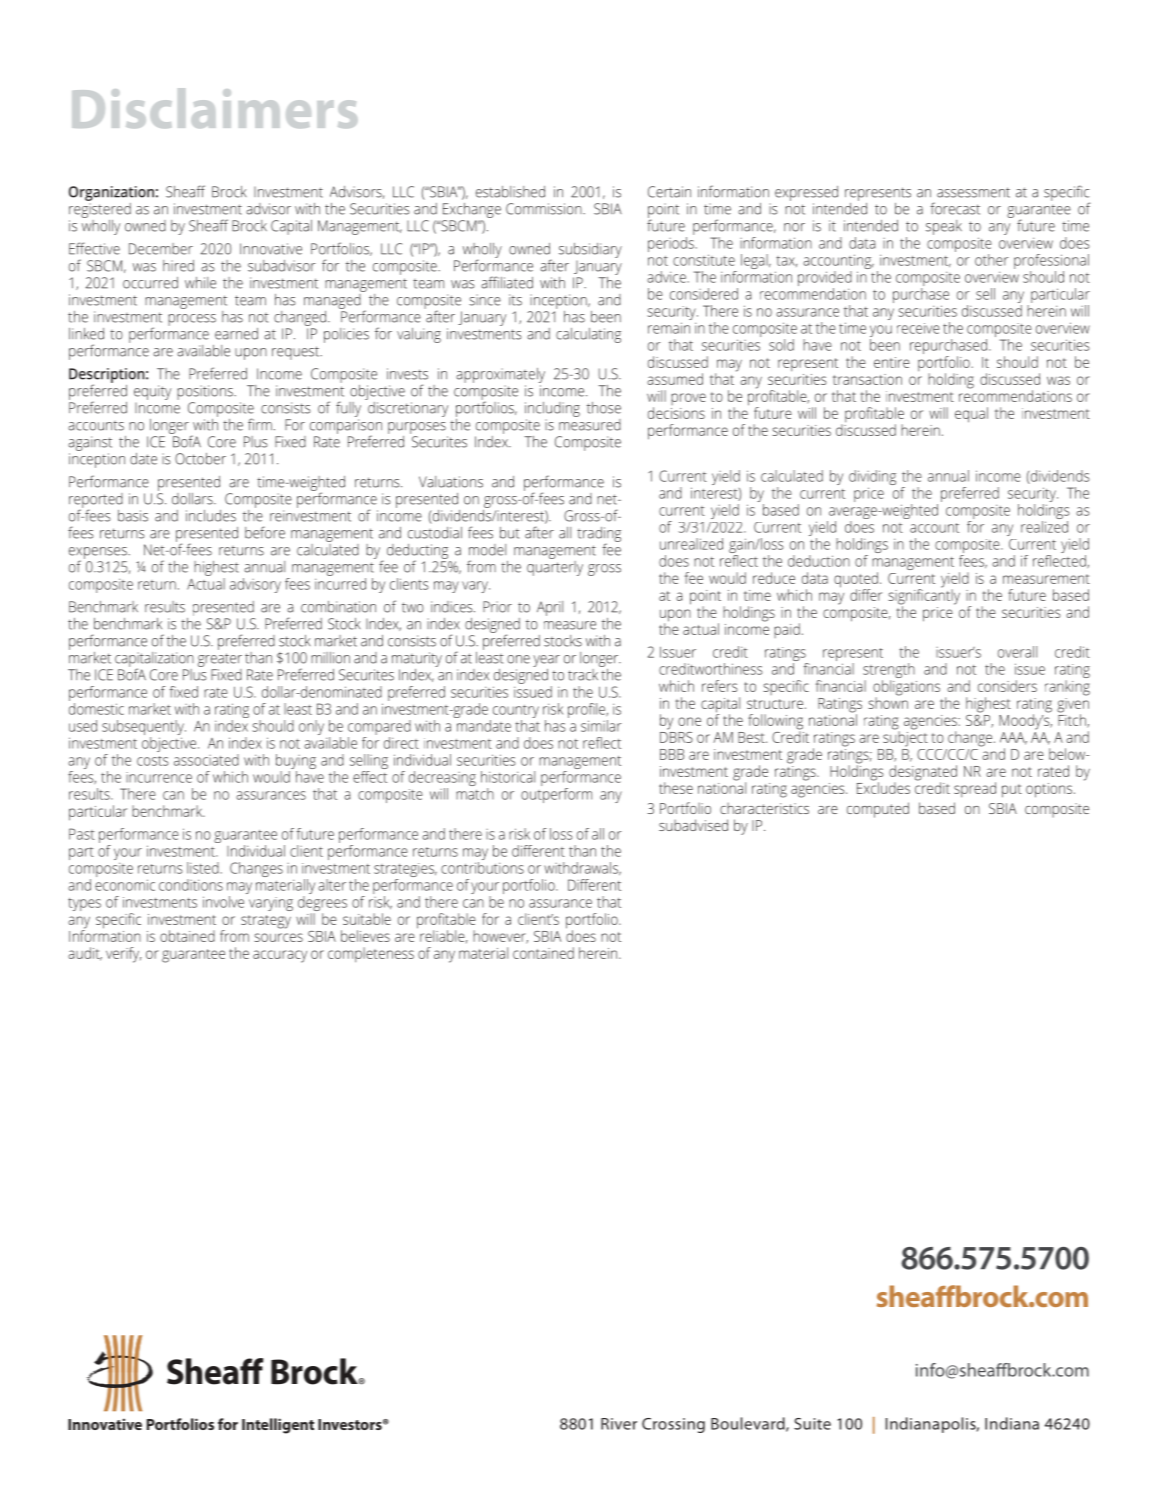 This document has width=1158, height=1499. Describe the element at coordinates (161, 249) in the document. I see `December` at that location.
